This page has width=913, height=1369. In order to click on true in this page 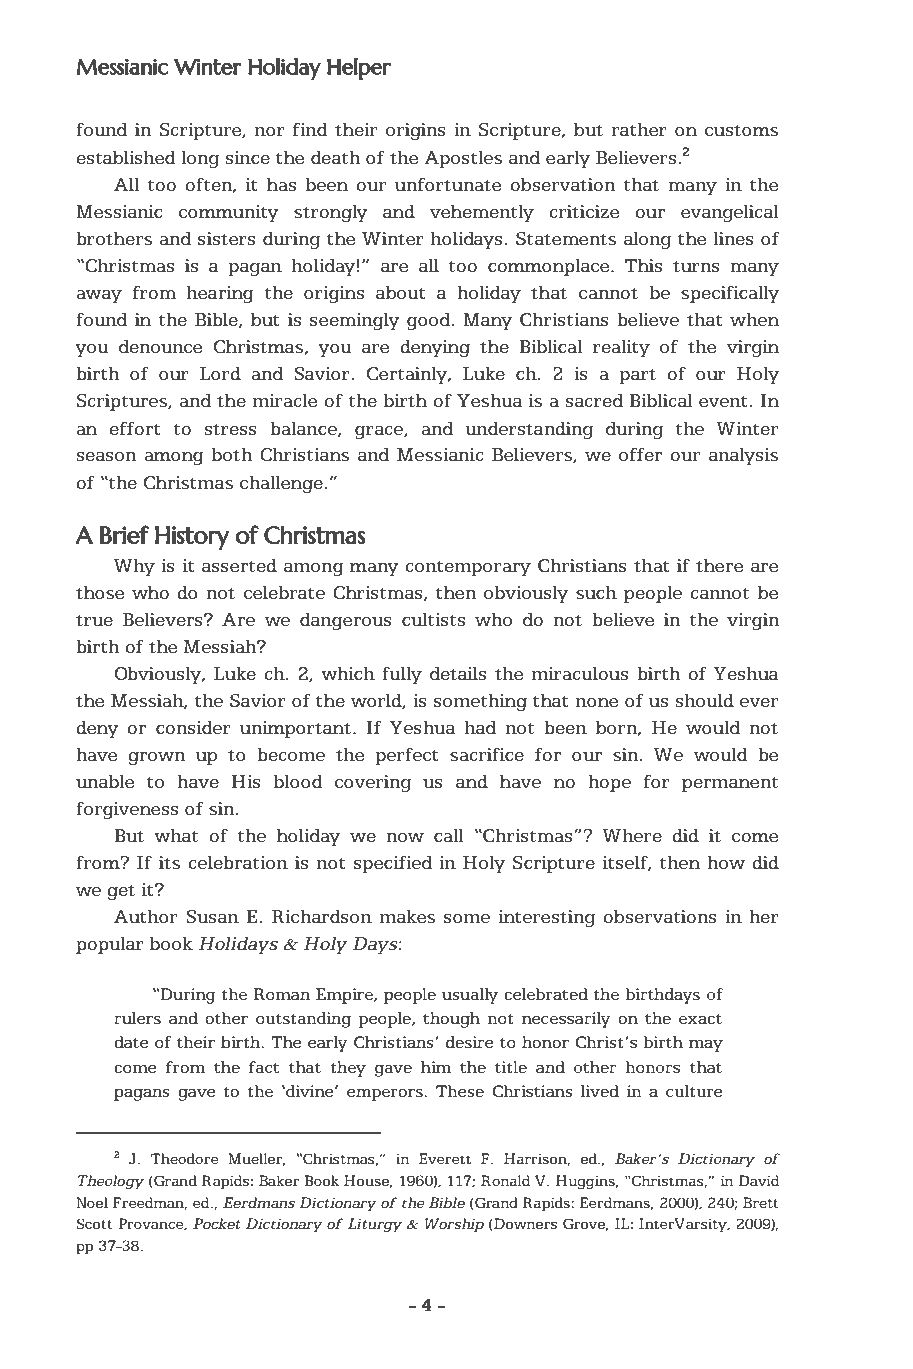, I will do `click(94, 620)`.
